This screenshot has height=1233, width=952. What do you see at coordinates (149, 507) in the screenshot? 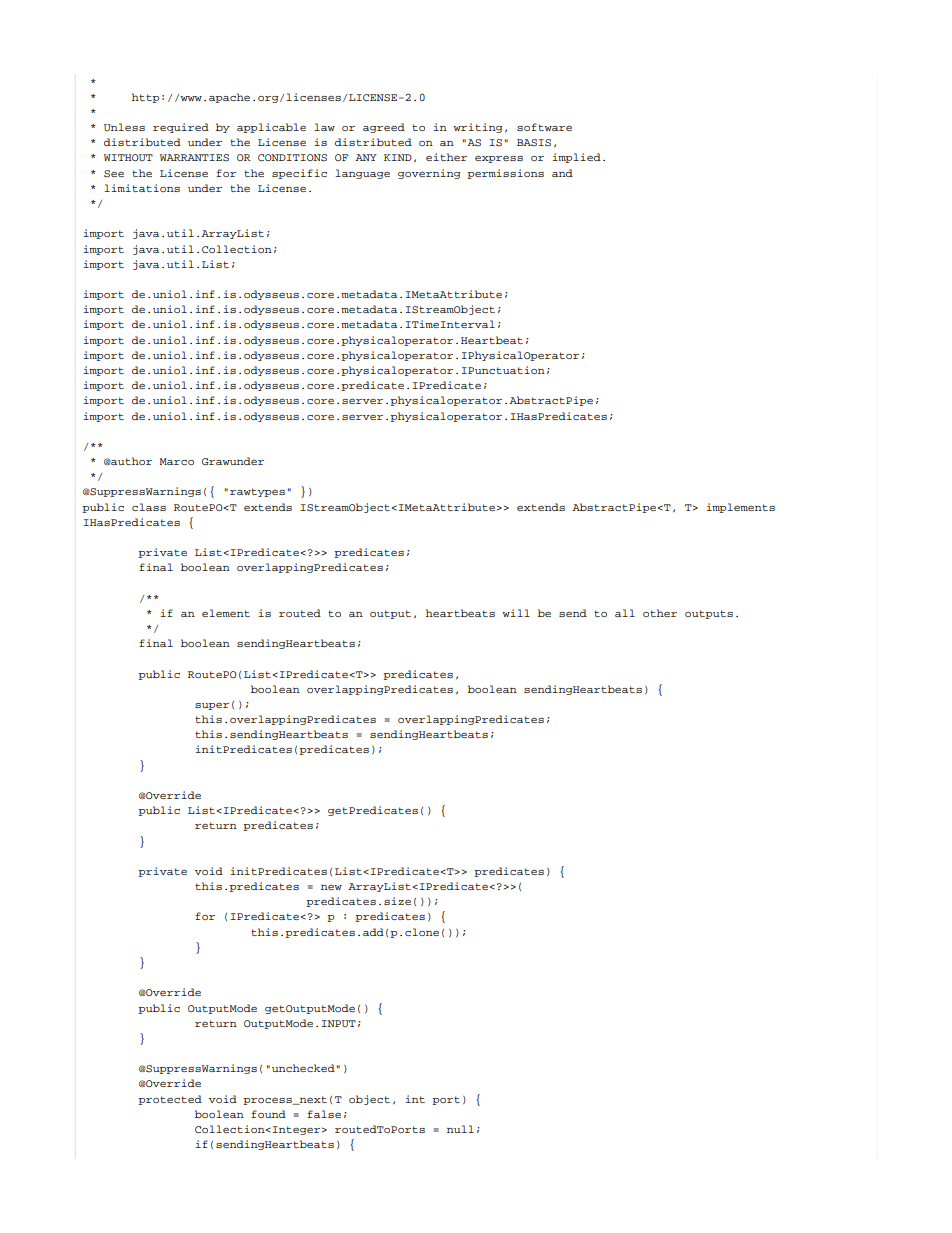
I see `class` at bounding box center [149, 507].
